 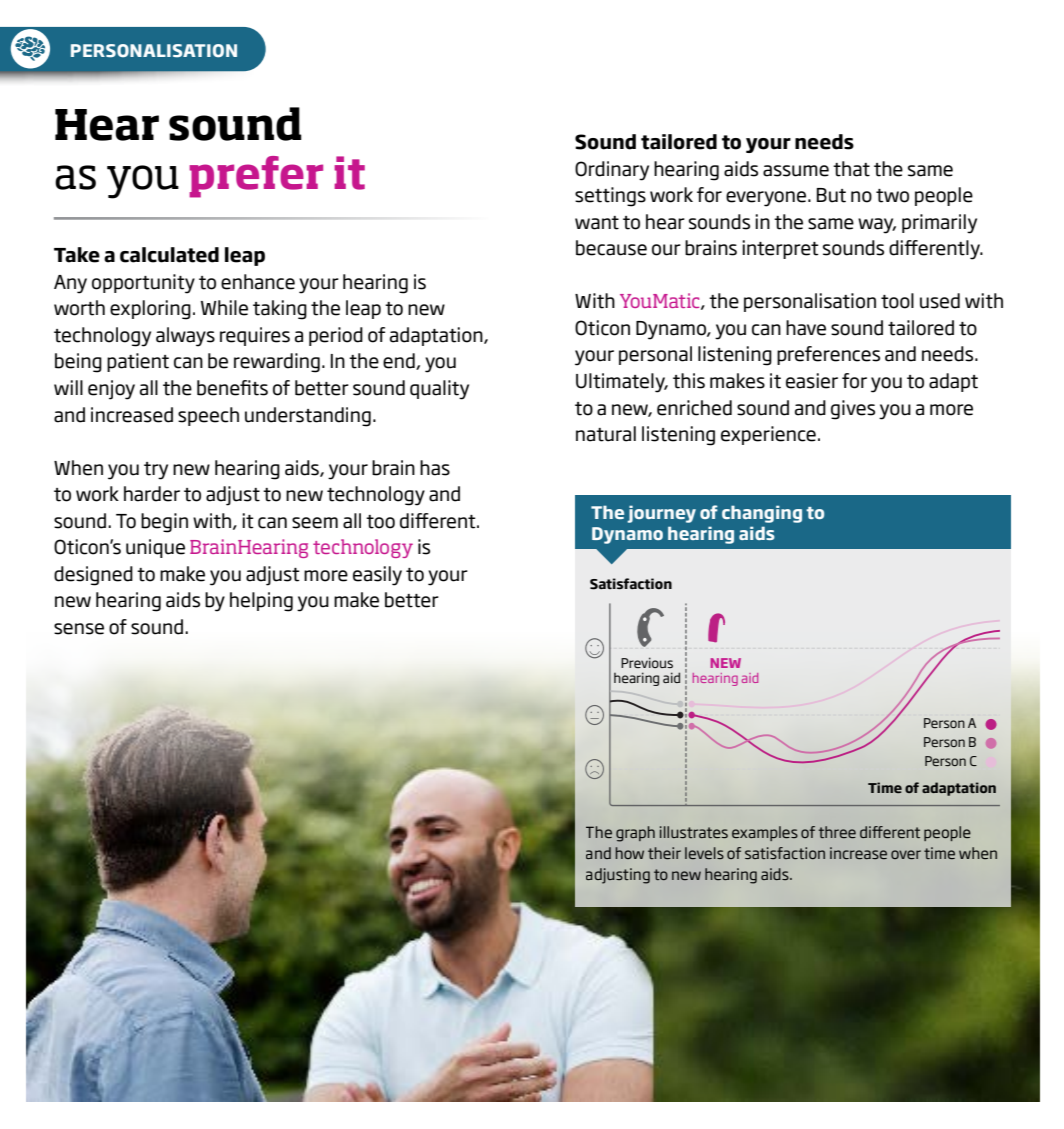 What do you see at coordinates (164, 523) in the document?
I see `begin` at bounding box center [164, 523].
